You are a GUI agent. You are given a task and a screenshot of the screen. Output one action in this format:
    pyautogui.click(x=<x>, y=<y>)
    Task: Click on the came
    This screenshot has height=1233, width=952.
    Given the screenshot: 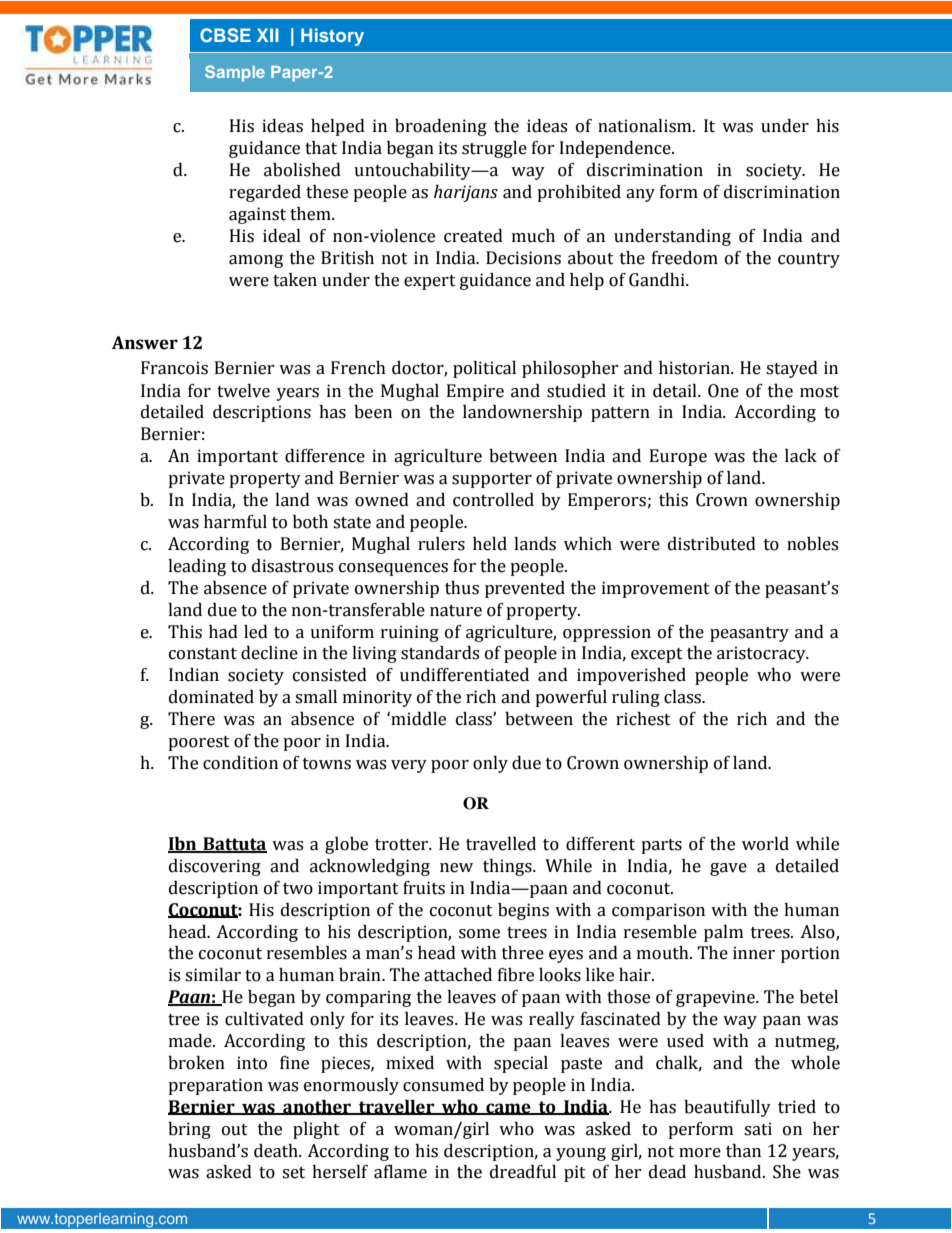 What is the action you would take?
    pyautogui.click(x=508, y=1109)
